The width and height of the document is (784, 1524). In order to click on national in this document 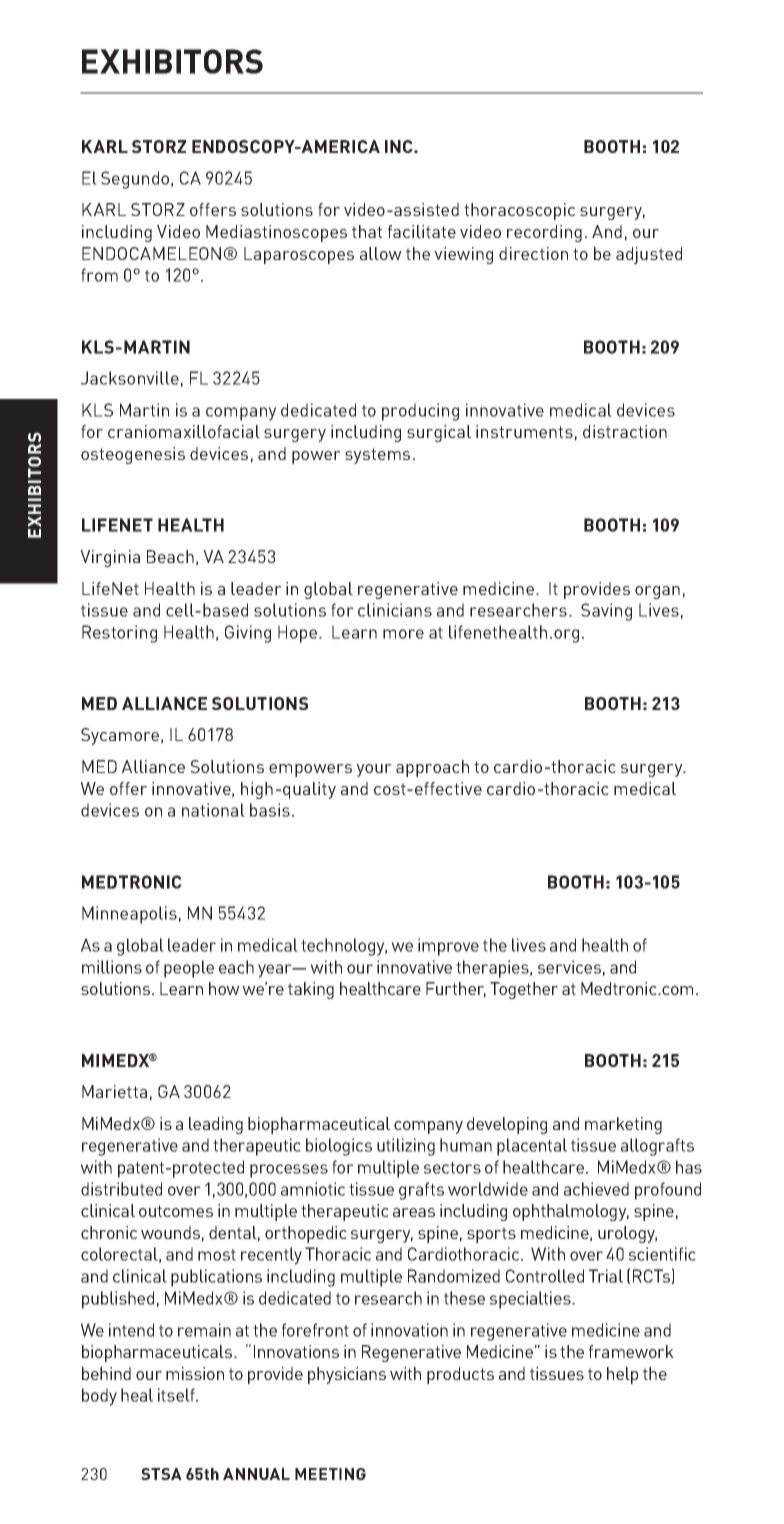, I will do `click(213, 810)`.
